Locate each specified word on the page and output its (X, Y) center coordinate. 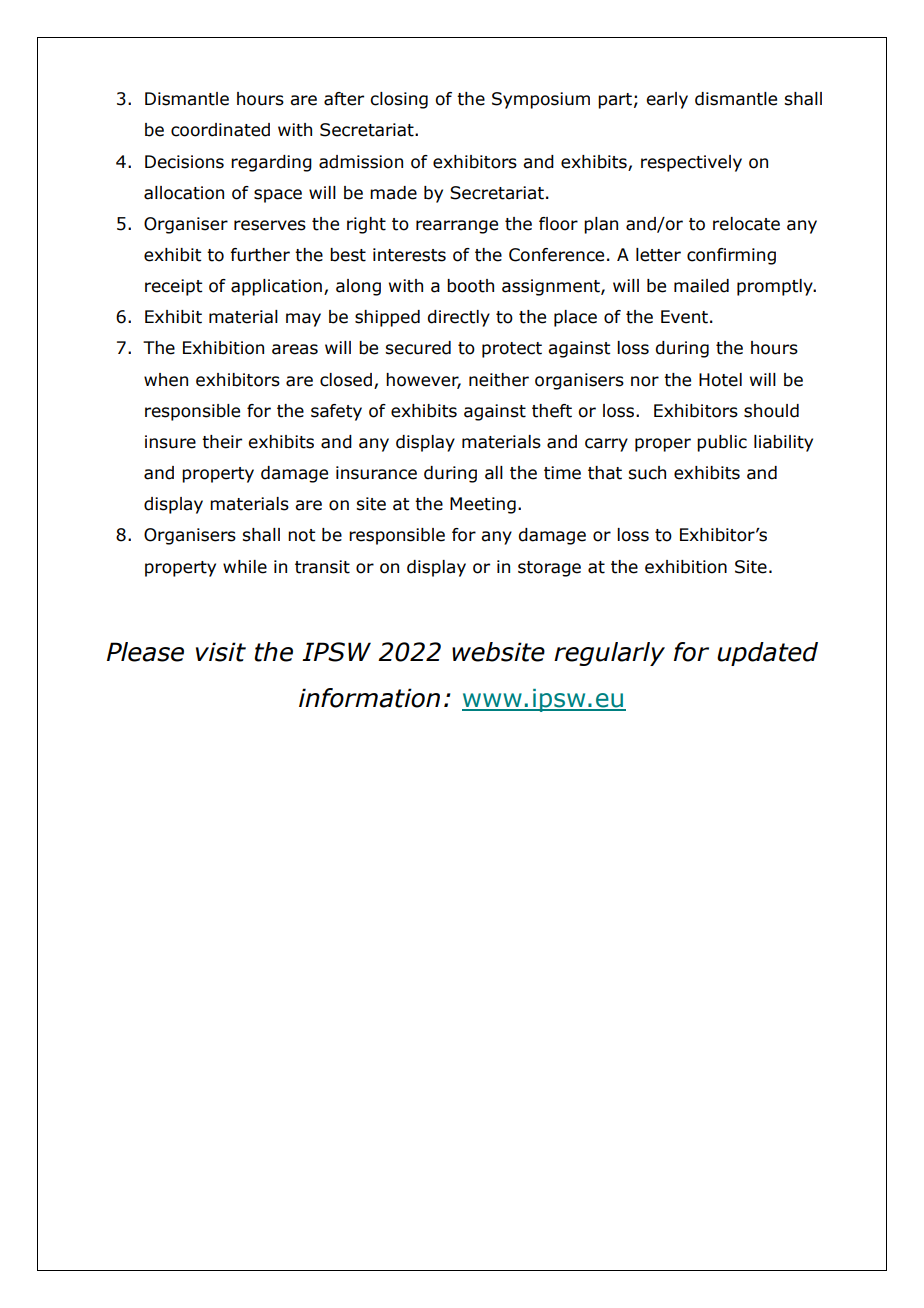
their (222, 442)
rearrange (457, 227)
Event (684, 317)
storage (549, 569)
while (245, 567)
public (722, 443)
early (667, 100)
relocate (746, 224)
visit (221, 652)
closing (399, 100)
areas (295, 349)
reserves (270, 225)
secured (418, 348)
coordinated (220, 130)
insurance (376, 473)
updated (767, 654)
